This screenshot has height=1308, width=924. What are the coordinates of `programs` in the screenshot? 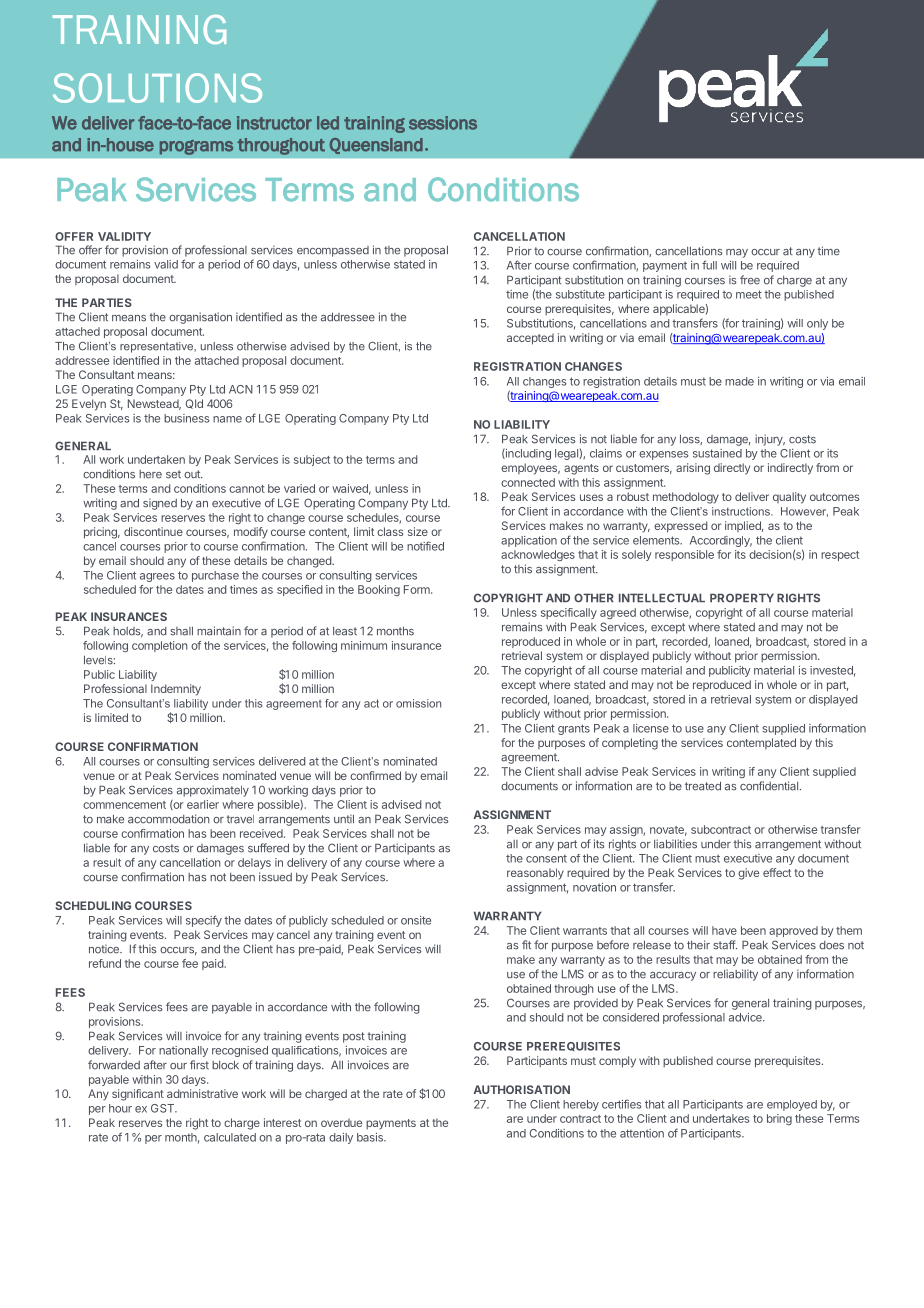 It's located at (196, 147).
